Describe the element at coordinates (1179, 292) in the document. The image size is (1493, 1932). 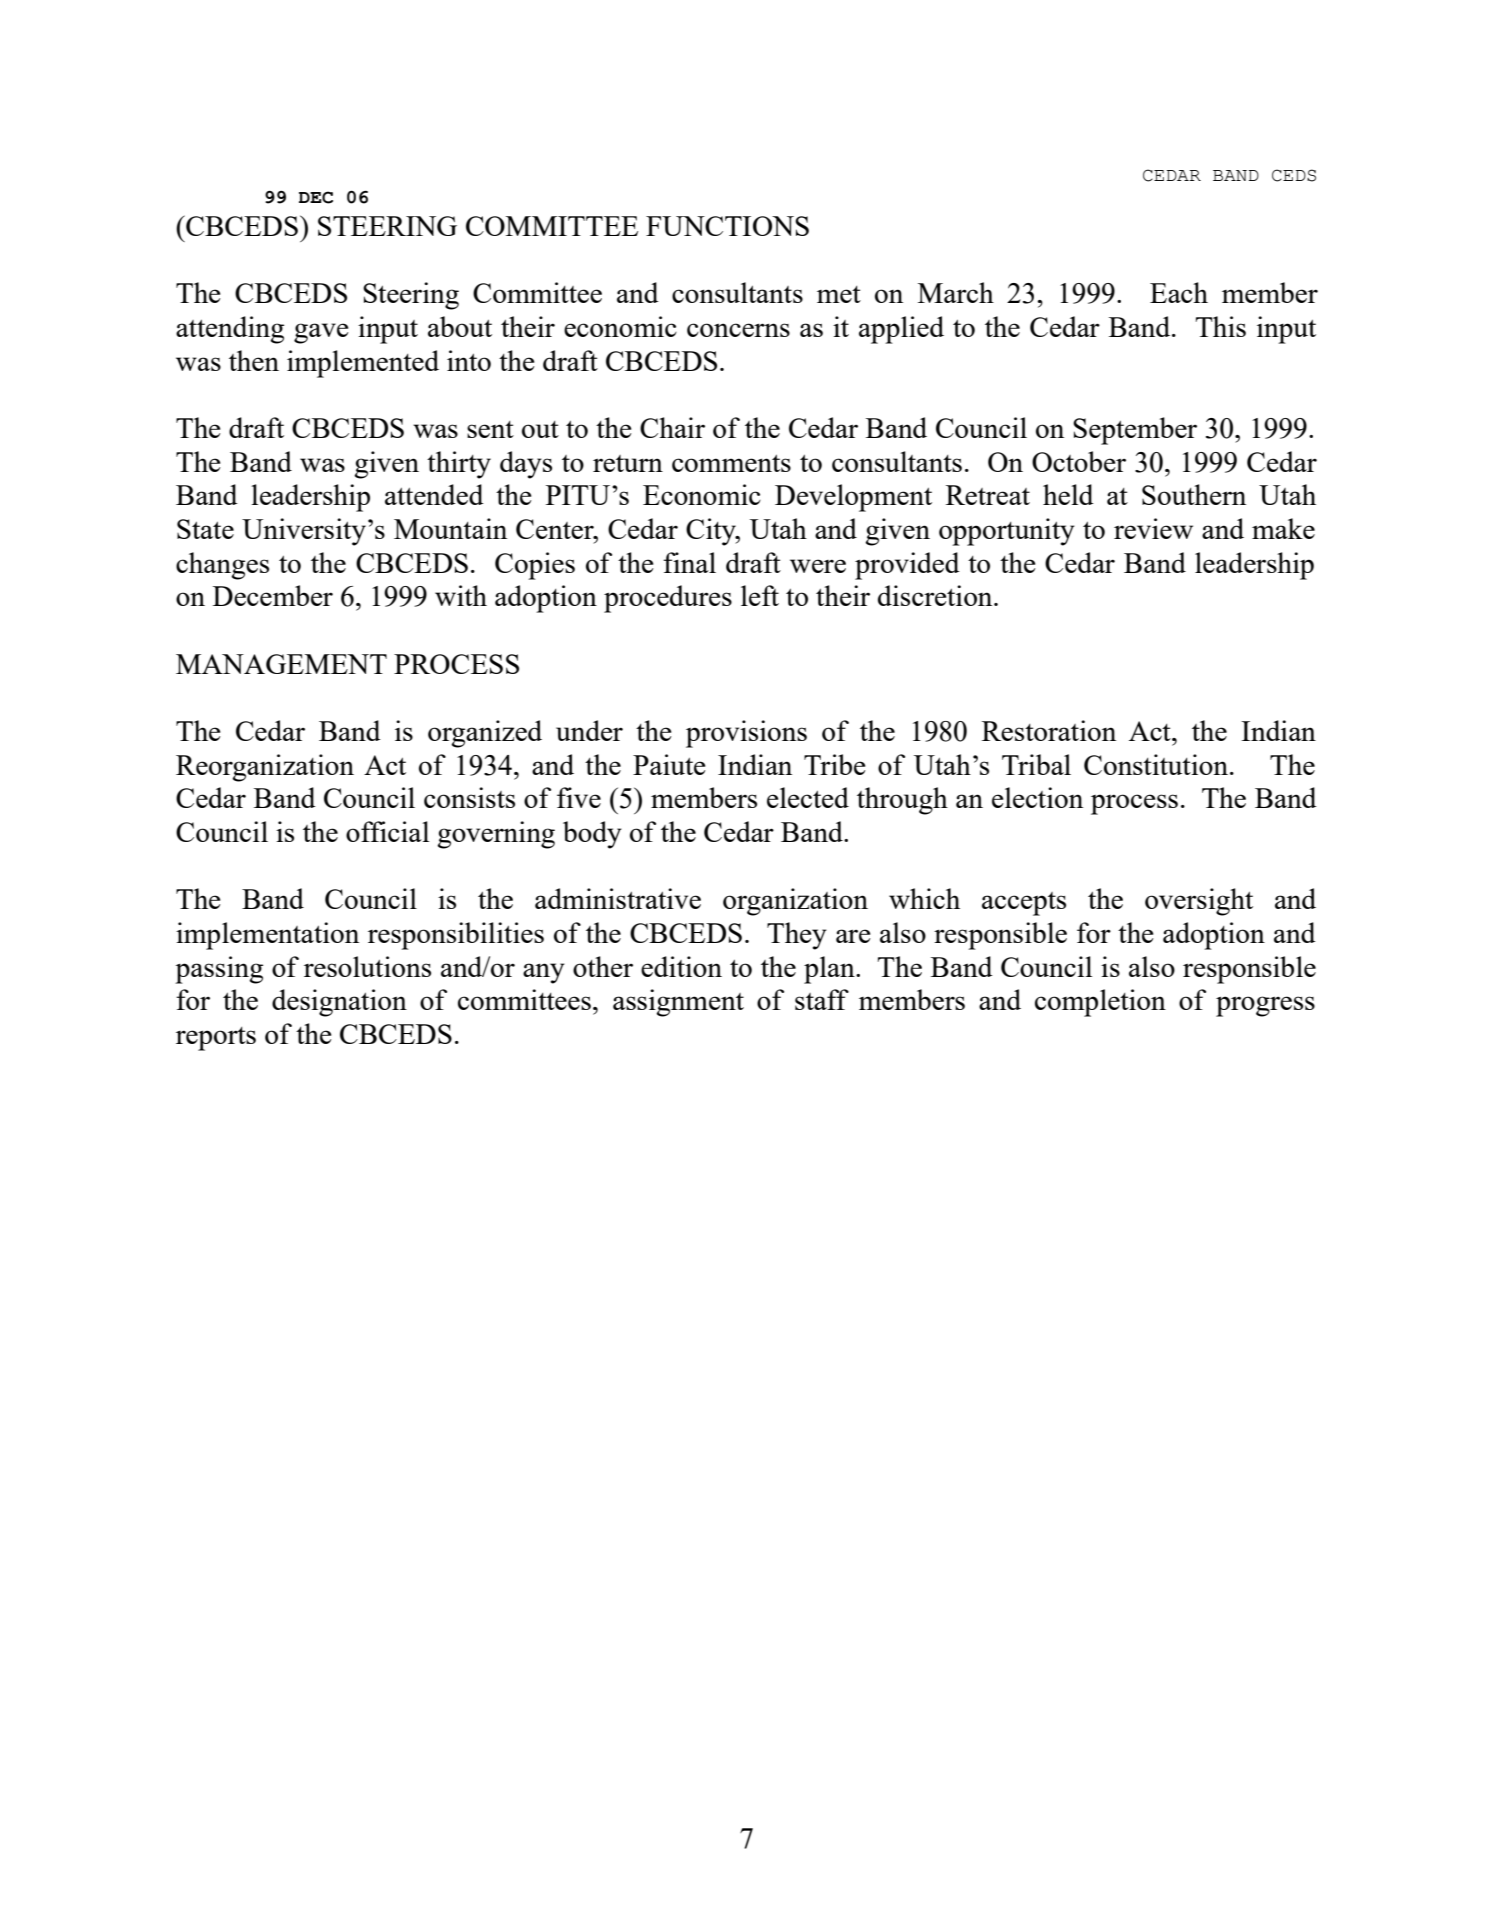
I see `Each` at that location.
